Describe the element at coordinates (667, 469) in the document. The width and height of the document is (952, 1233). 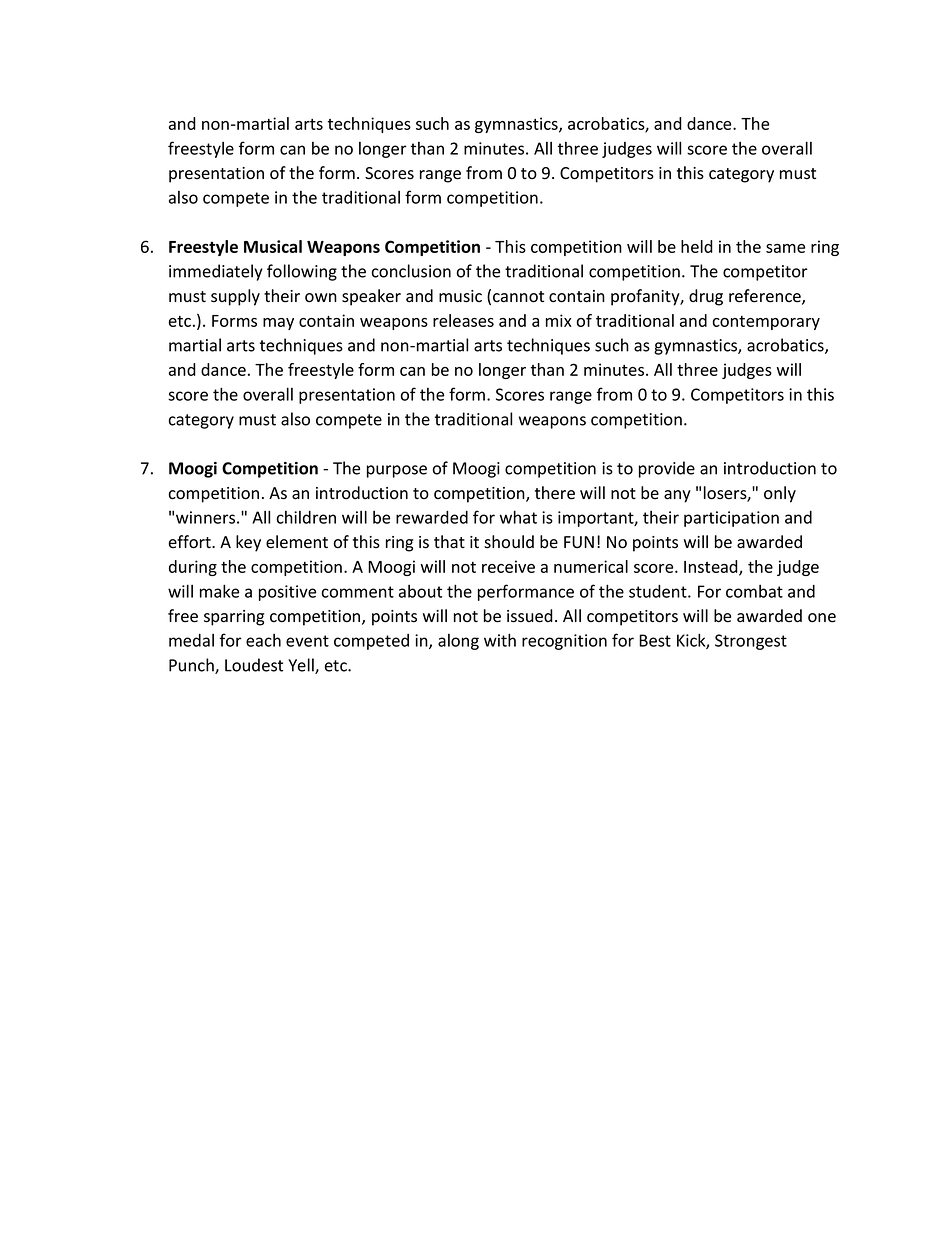
I see `provide` at that location.
